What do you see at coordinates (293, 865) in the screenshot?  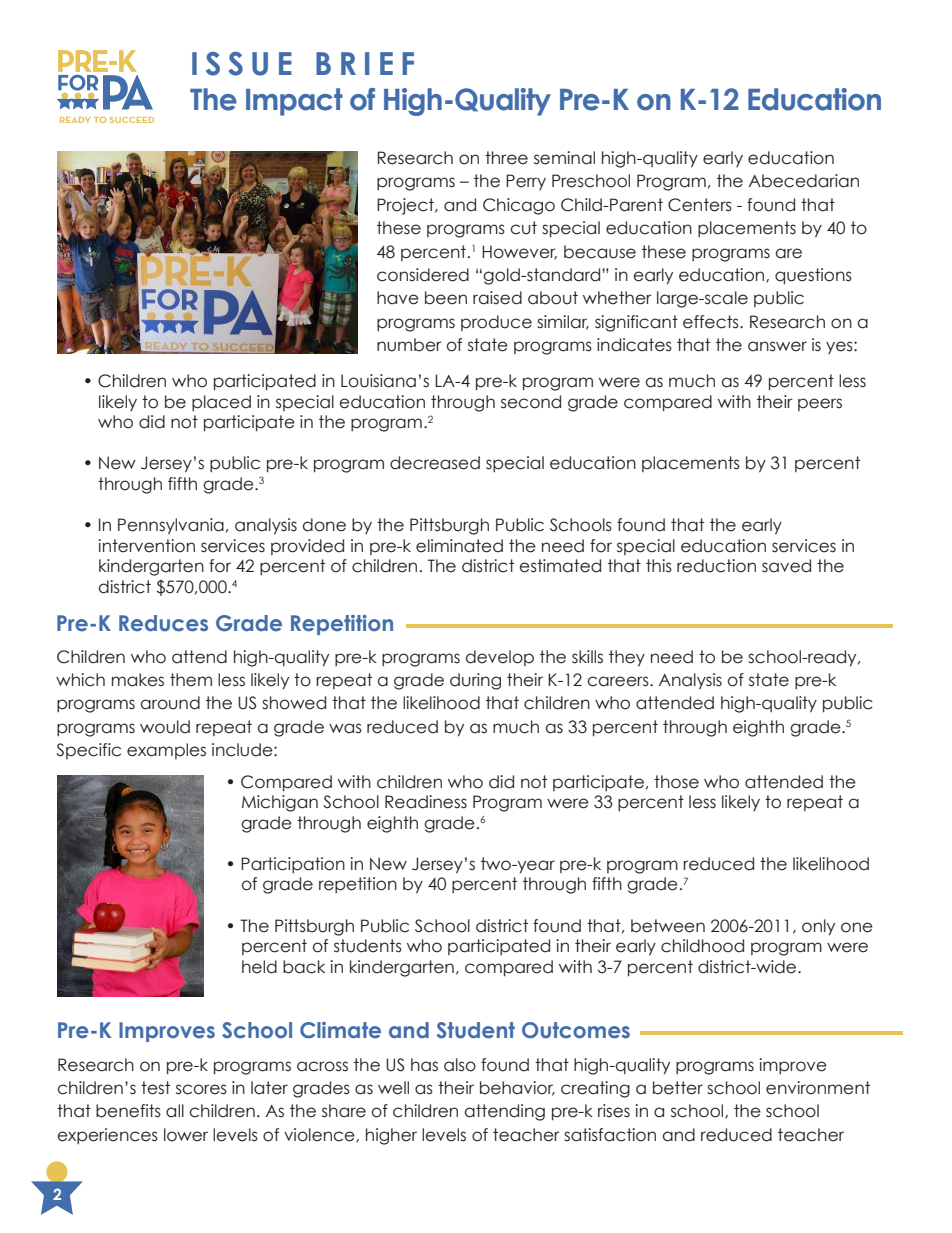 I see `Participation` at bounding box center [293, 865].
